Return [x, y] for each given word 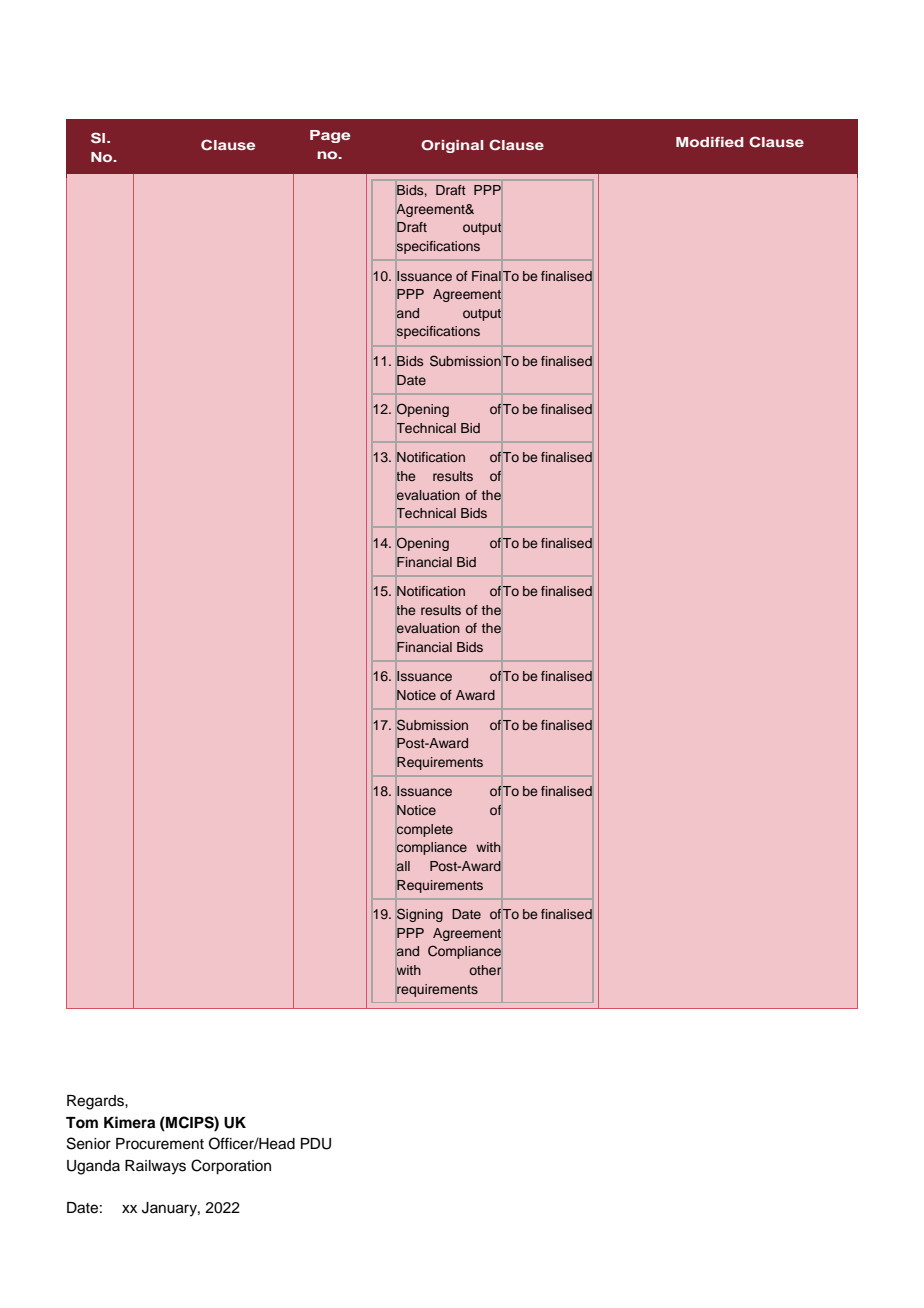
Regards [96, 1102]
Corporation [231, 1167]
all [403, 866]
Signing [420, 915]
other [485, 970]
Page [330, 136]
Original [452, 146]
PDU [316, 1144]
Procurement [160, 1144]
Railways [155, 1167]
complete [425, 830]
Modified [710, 142]
